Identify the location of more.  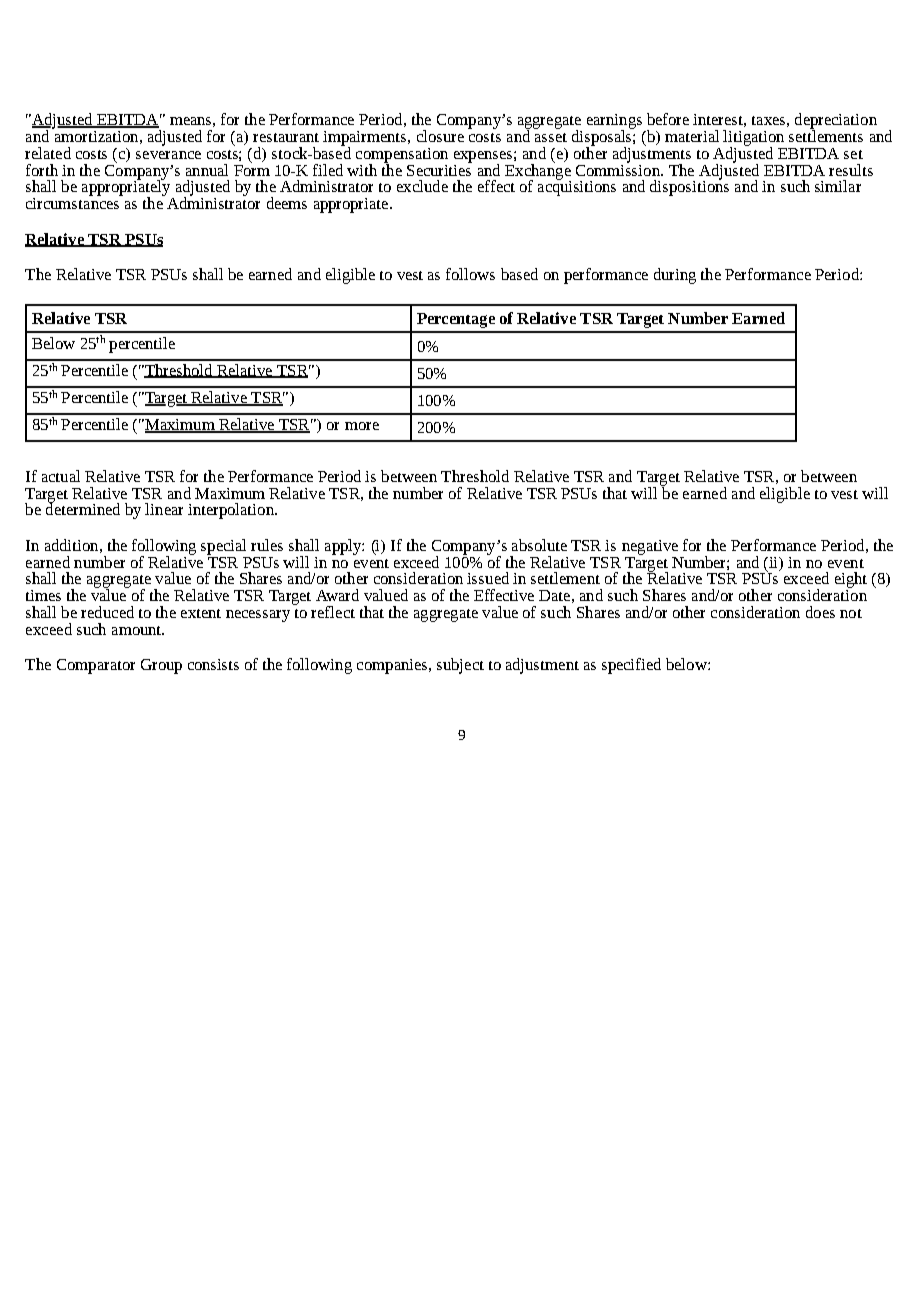
(362, 426).
